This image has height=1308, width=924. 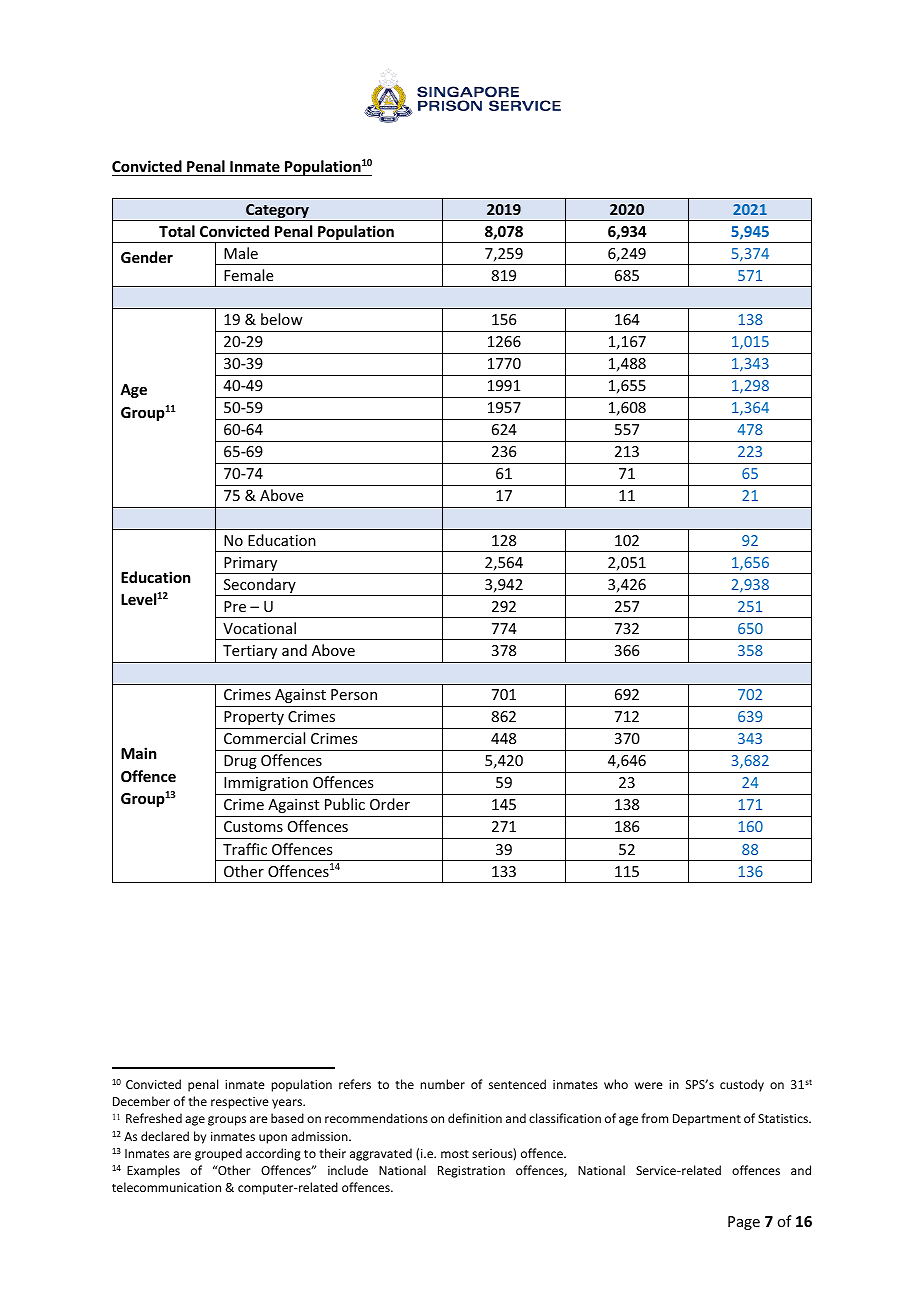 I want to click on Order, so click(x=390, y=804).
